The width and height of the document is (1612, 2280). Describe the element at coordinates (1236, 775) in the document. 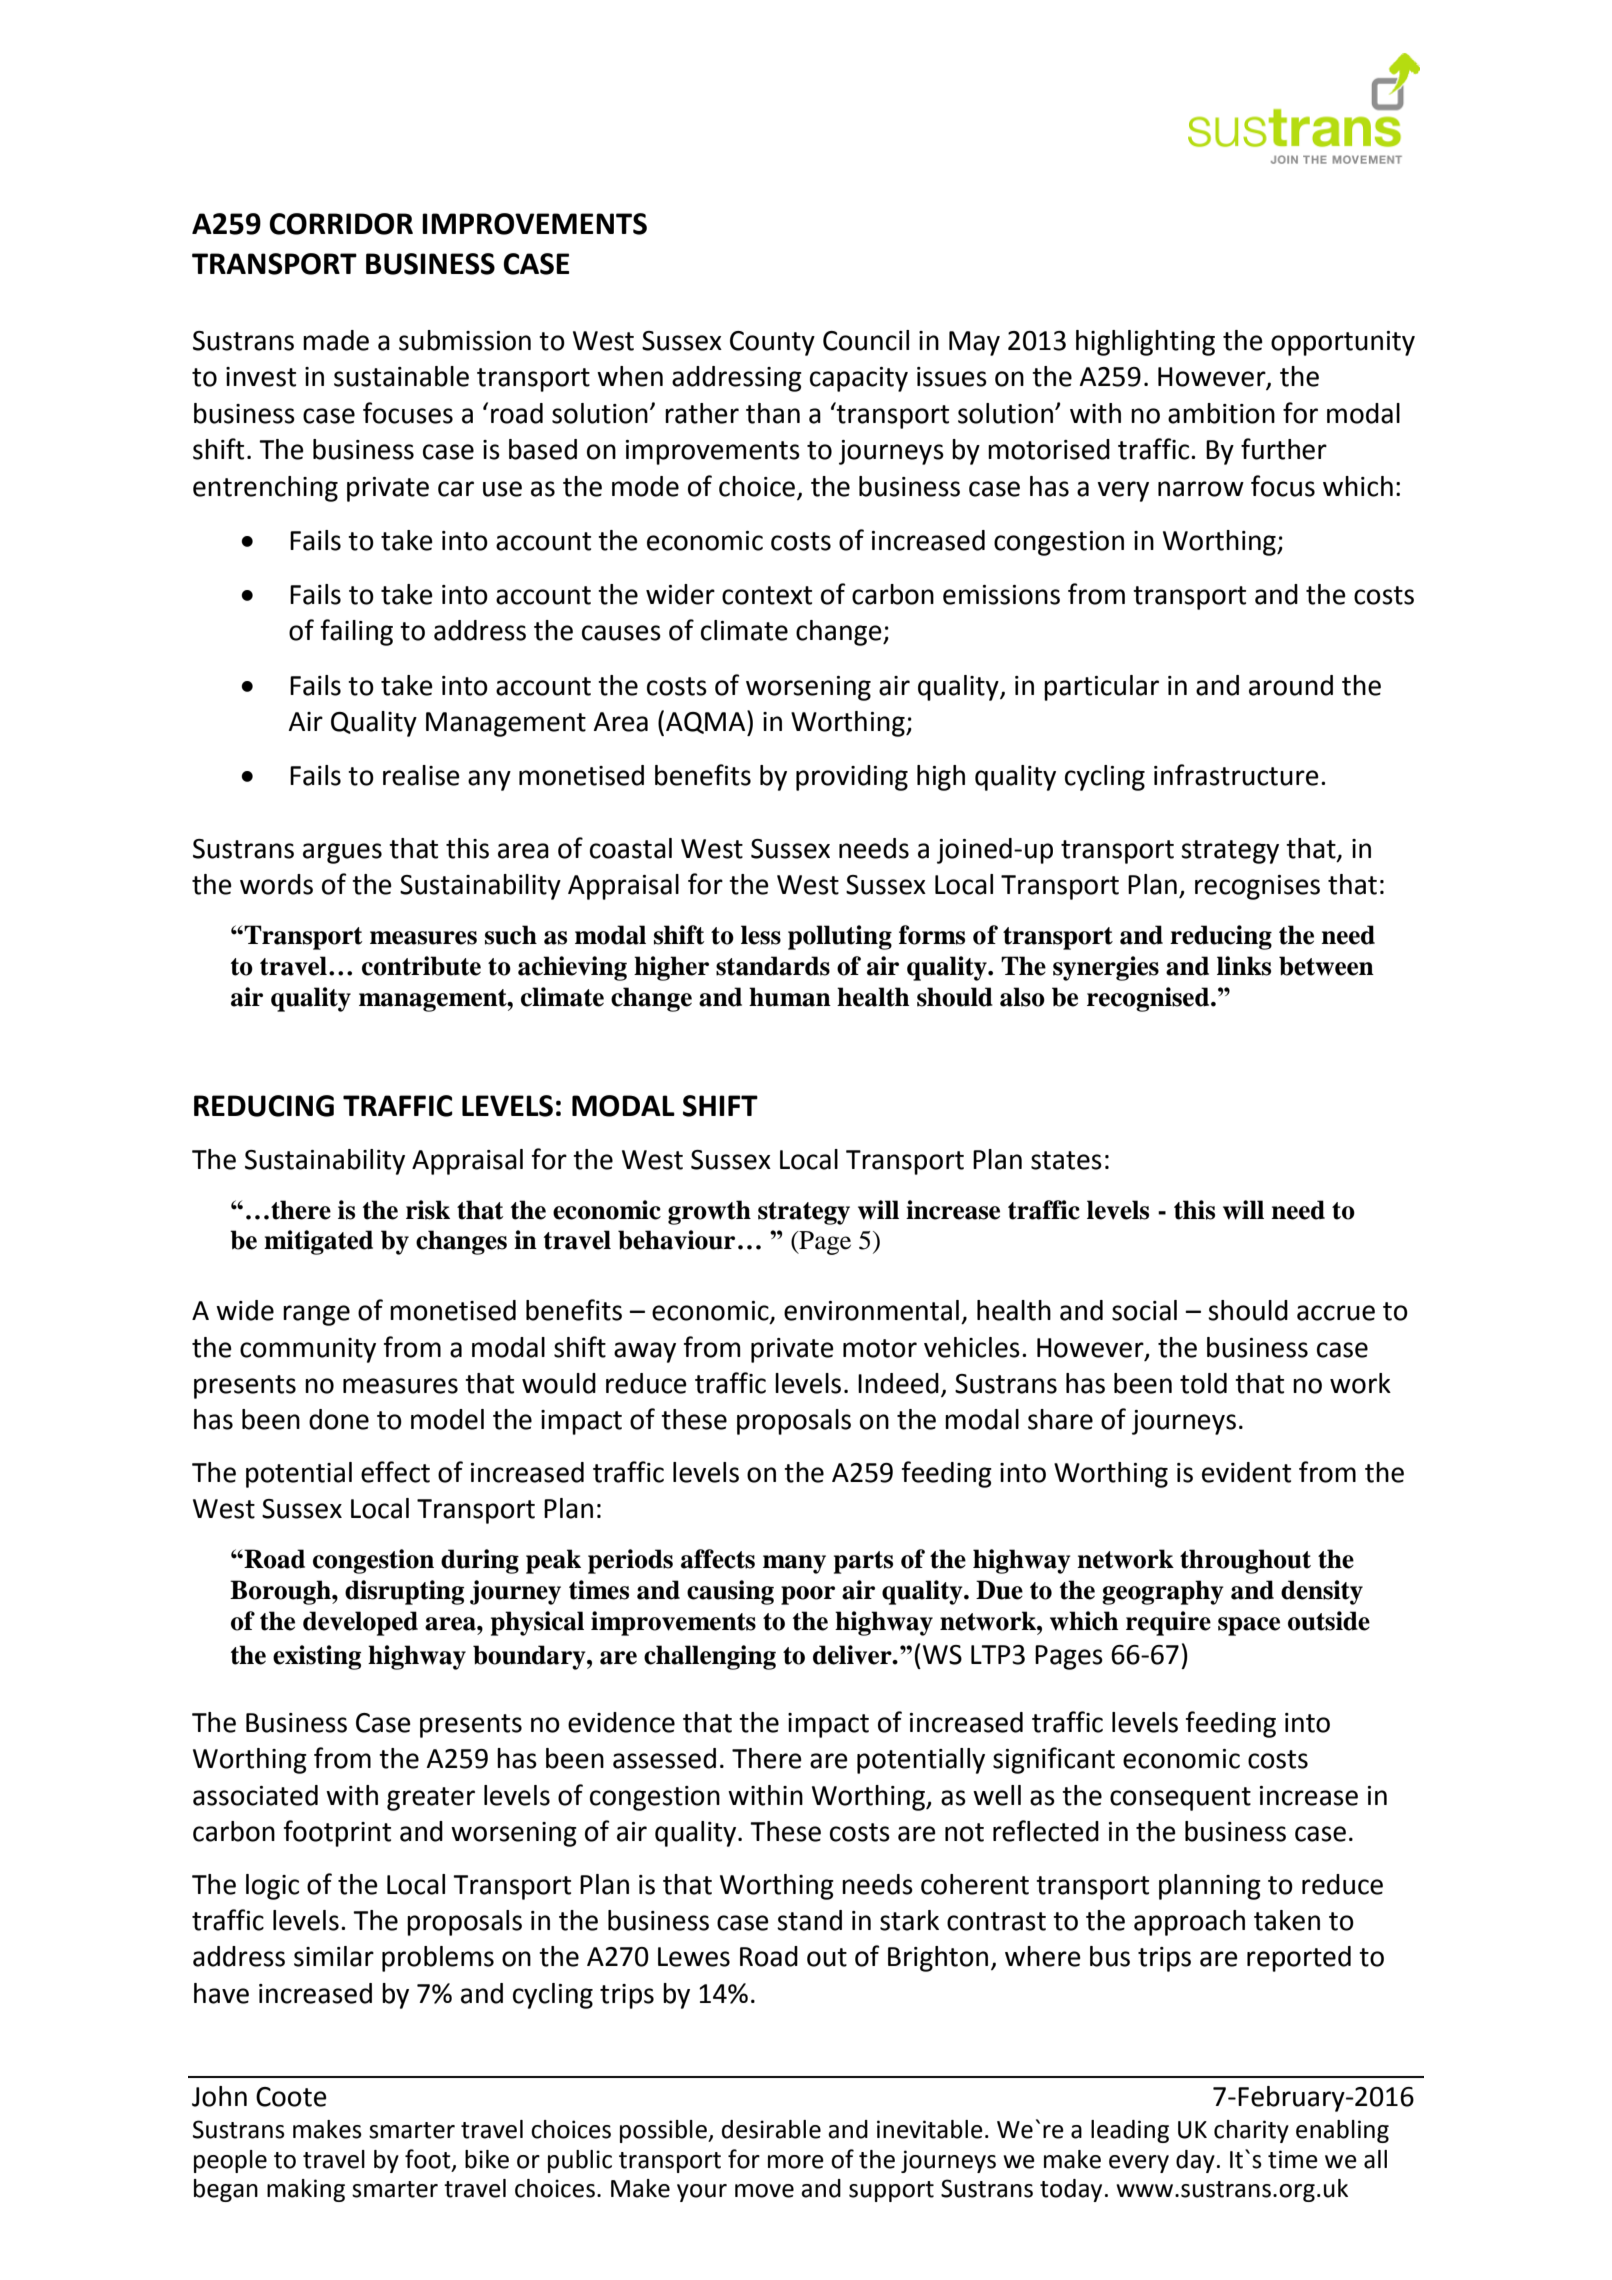

I see `infrastructure` at that location.
